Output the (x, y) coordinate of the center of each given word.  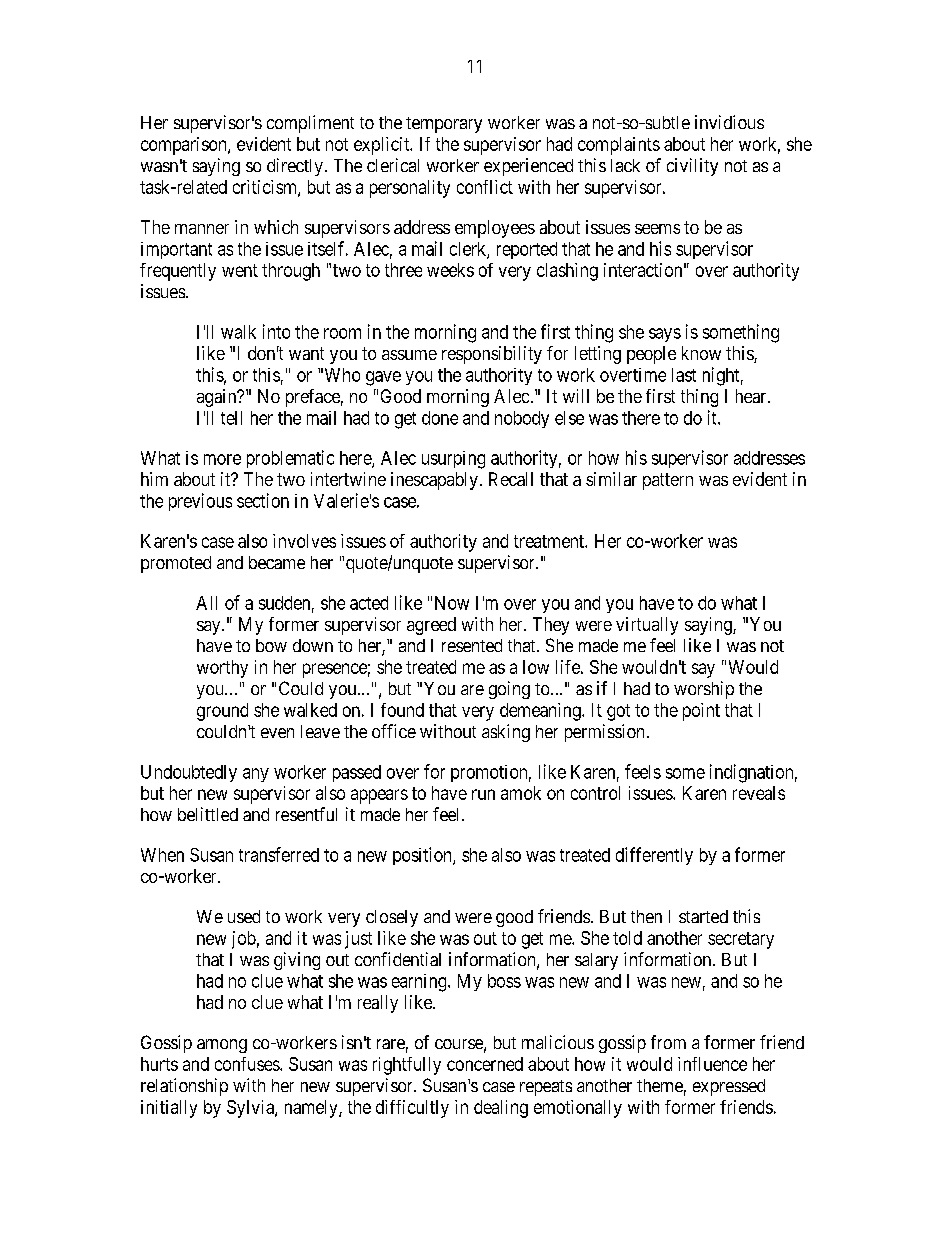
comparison (185, 146)
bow (271, 645)
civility (692, 167)
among (222, 1046)
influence (712, 1064)
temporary (444, 125)
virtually (647, 626)
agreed (431, 626)
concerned (485, 1064)
